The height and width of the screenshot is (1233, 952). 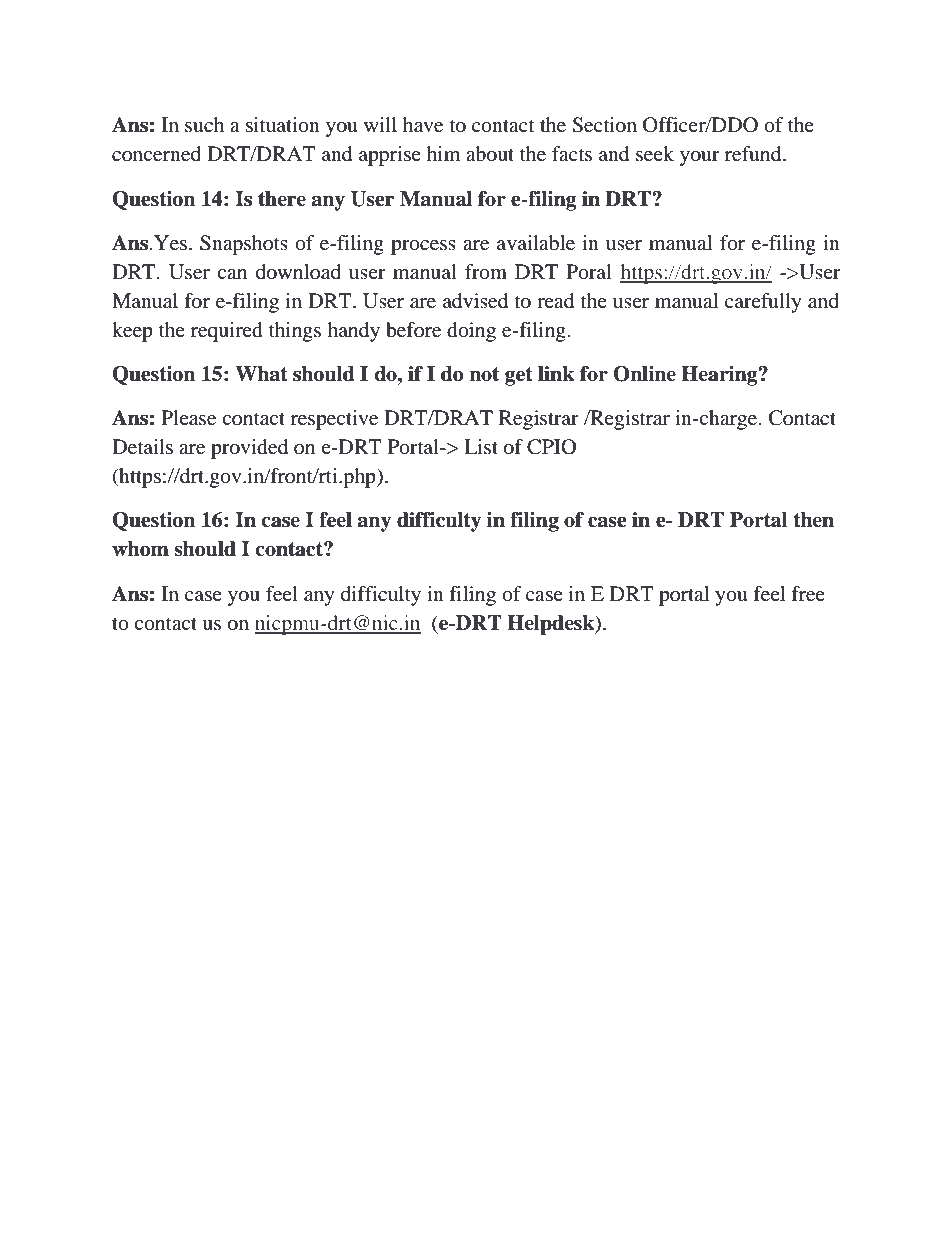 What do you see at coordinates (140, 549) in the screenshot?
I see `whom` at bounding box center [140, 549].
